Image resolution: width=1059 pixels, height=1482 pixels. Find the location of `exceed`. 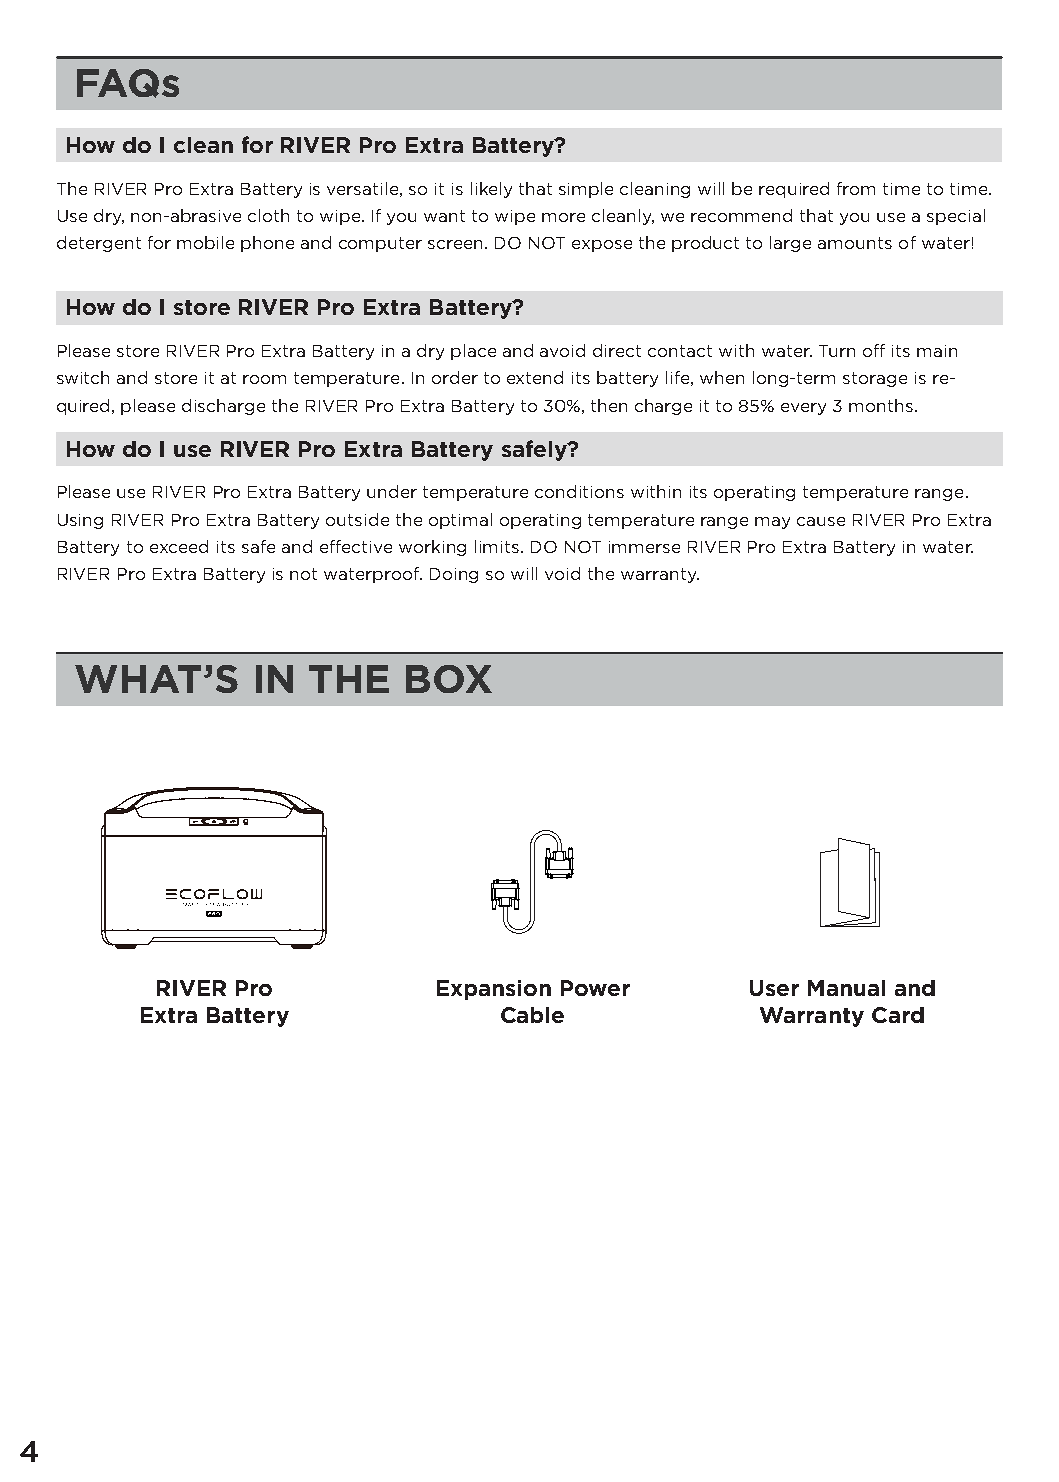

exceed is located at coordinates (179, 546).
